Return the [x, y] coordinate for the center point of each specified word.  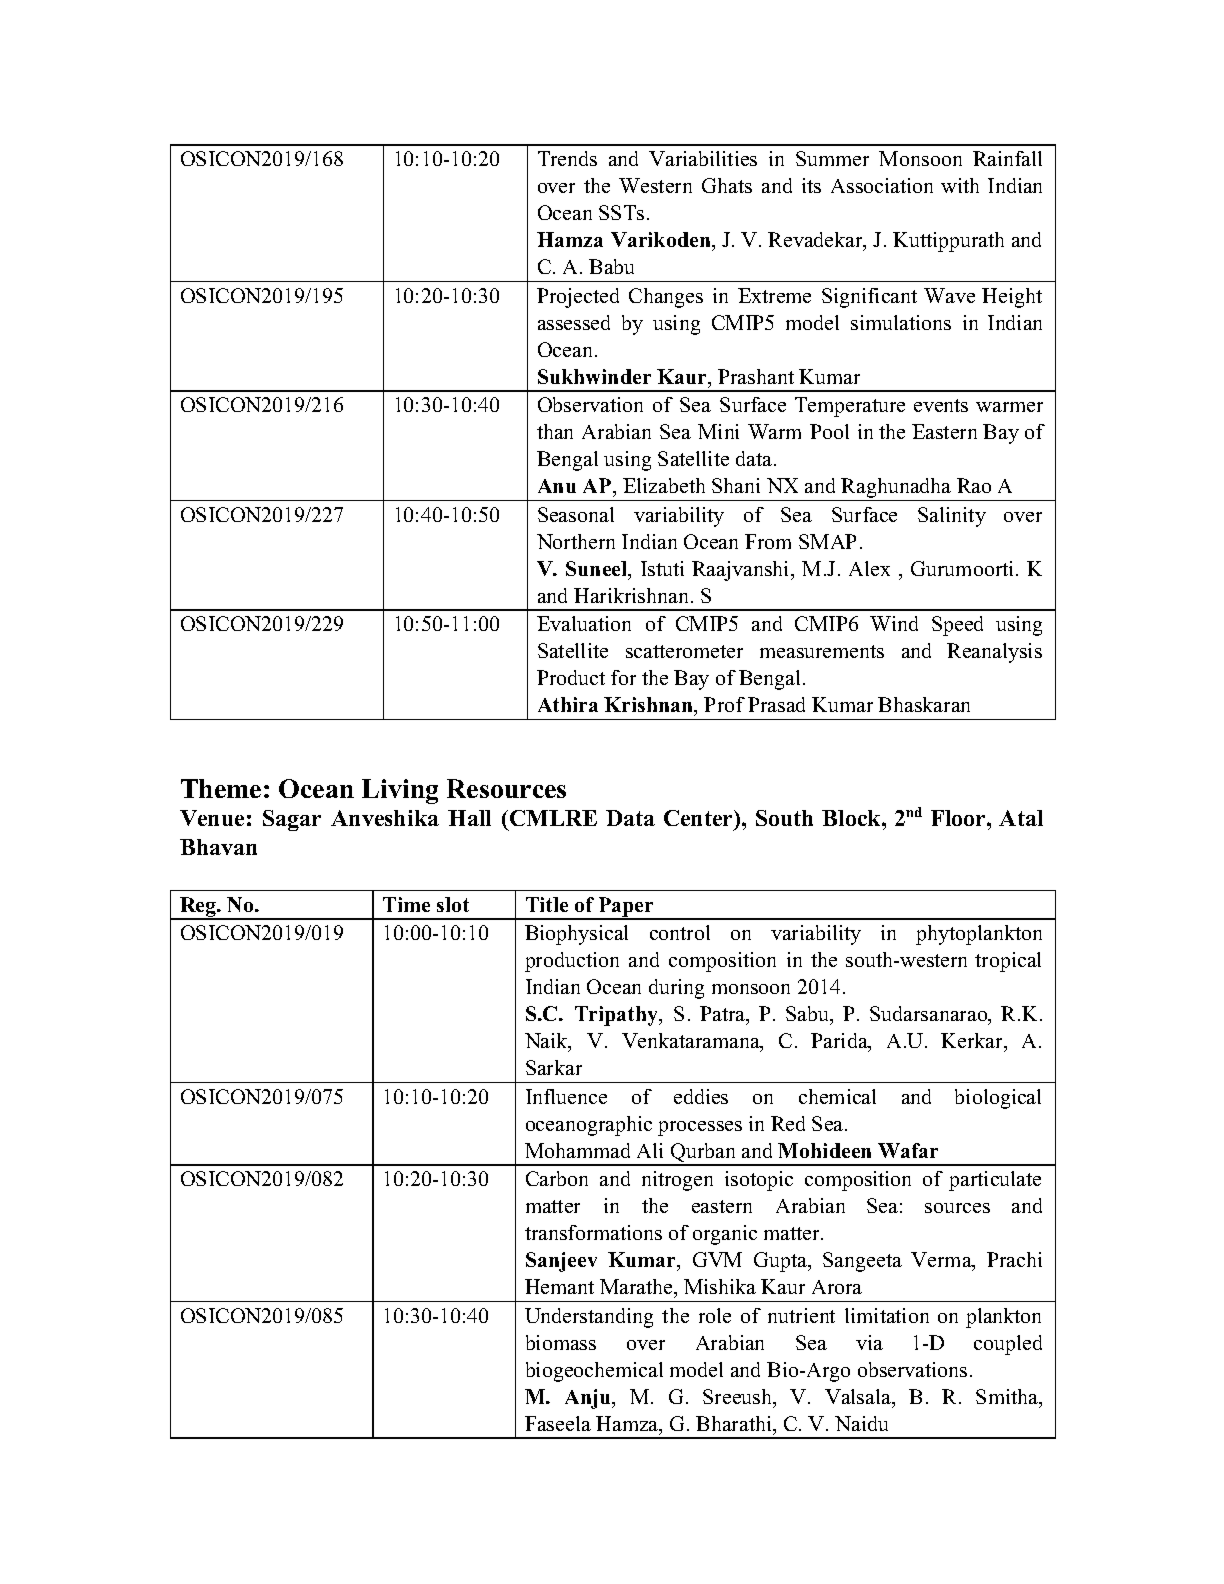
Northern [576, 541]
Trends [567, 158]
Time [406, 904]
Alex [869, 568]
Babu [611, 266]
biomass [561, 1342]
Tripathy [618, 1016]
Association [882, 185]
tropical [1008, 962]
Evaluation [584, 623]
